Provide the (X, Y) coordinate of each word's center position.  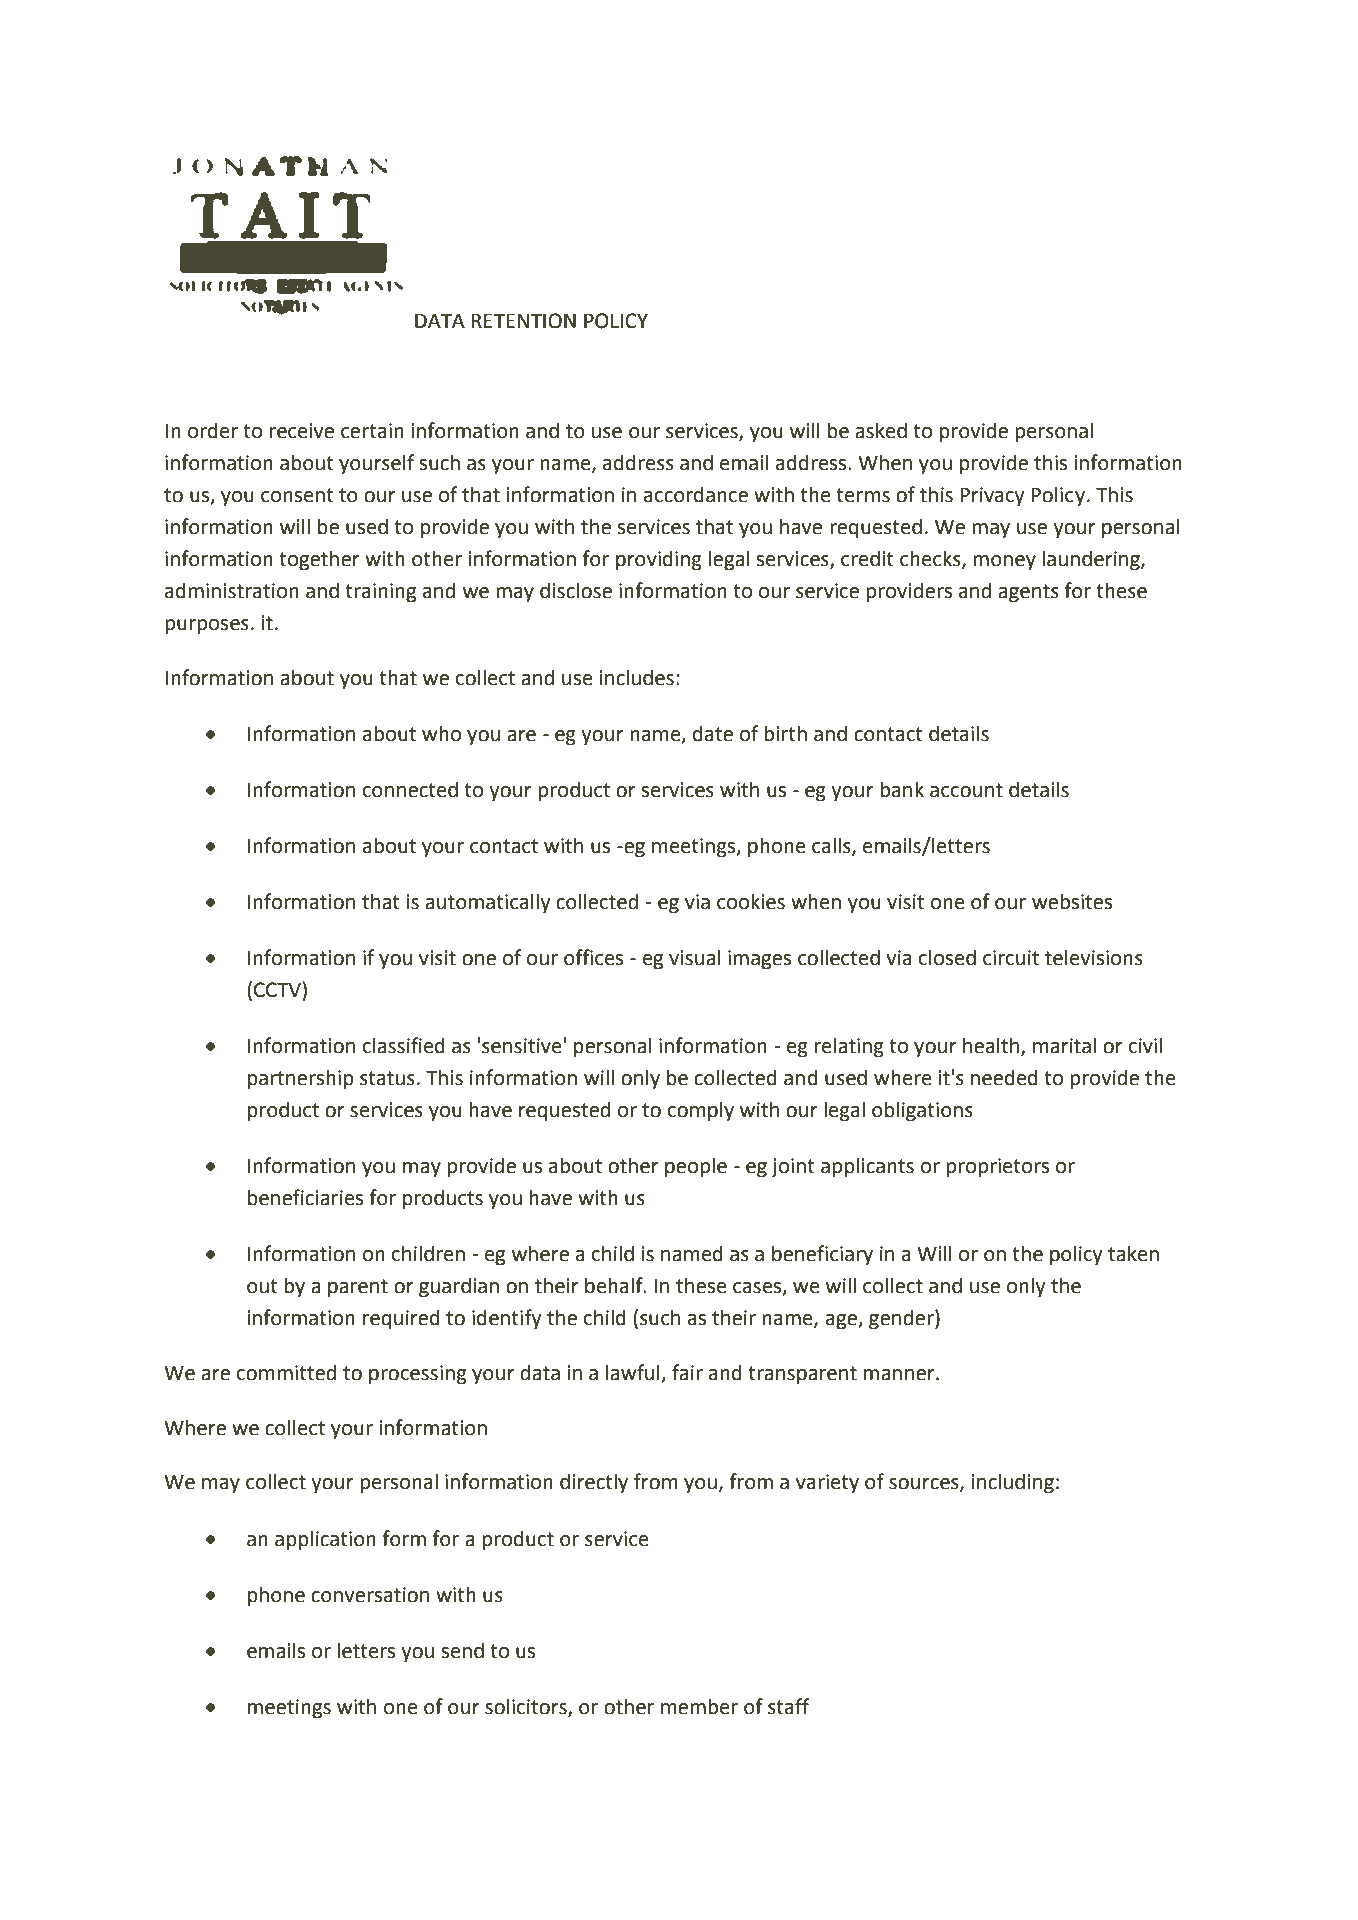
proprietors (997, 1168)
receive (302, 431)
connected (410, 789)
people (696, 1167)
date (713, 733)
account (966, 790)
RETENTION (523, 321)
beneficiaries (305, 1197)
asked (881, 430)
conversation (370, 1595)
